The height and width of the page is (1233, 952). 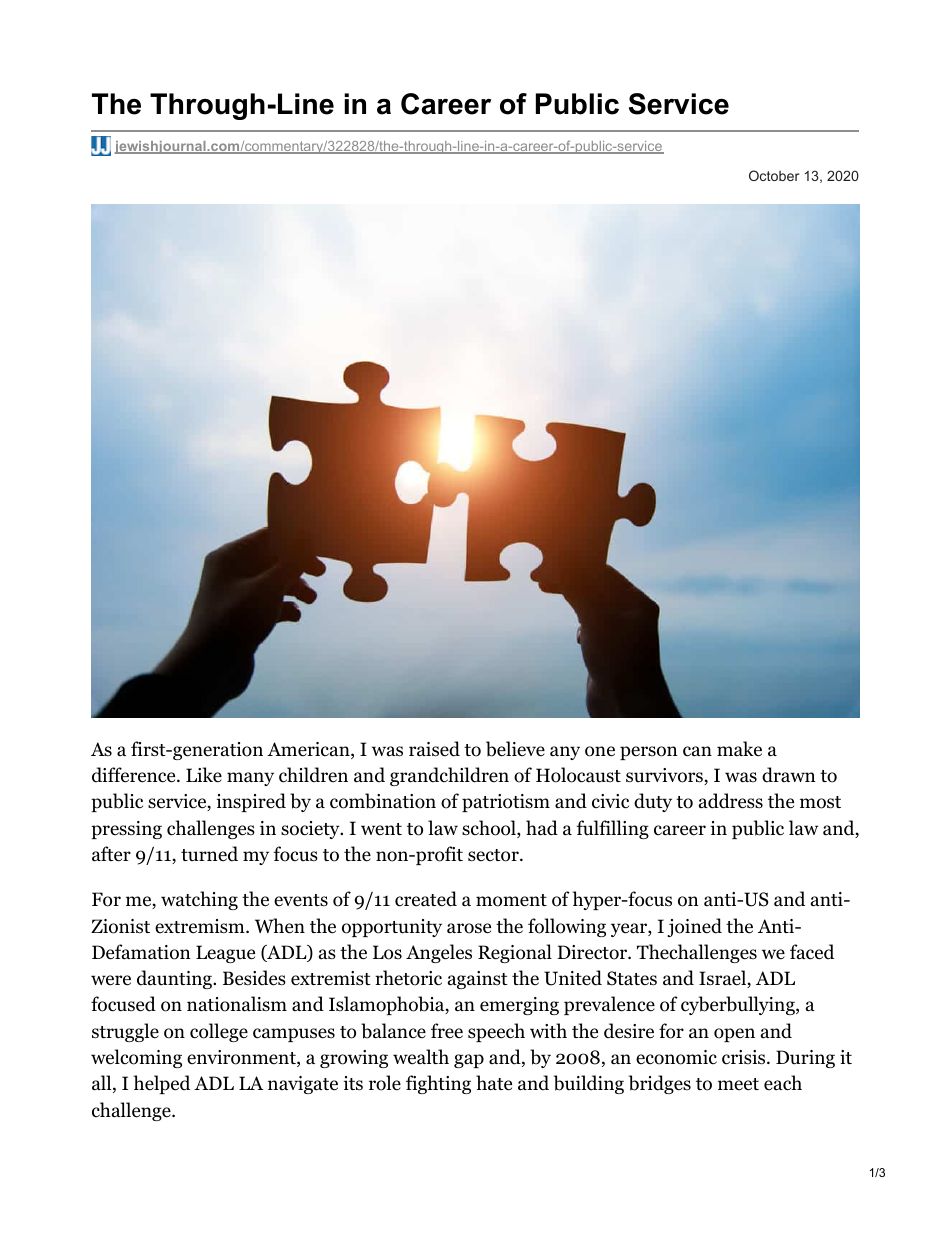 What do you see at coordinates (731, 801) in the page?
I see `address` at bounding box center [731, 801].
